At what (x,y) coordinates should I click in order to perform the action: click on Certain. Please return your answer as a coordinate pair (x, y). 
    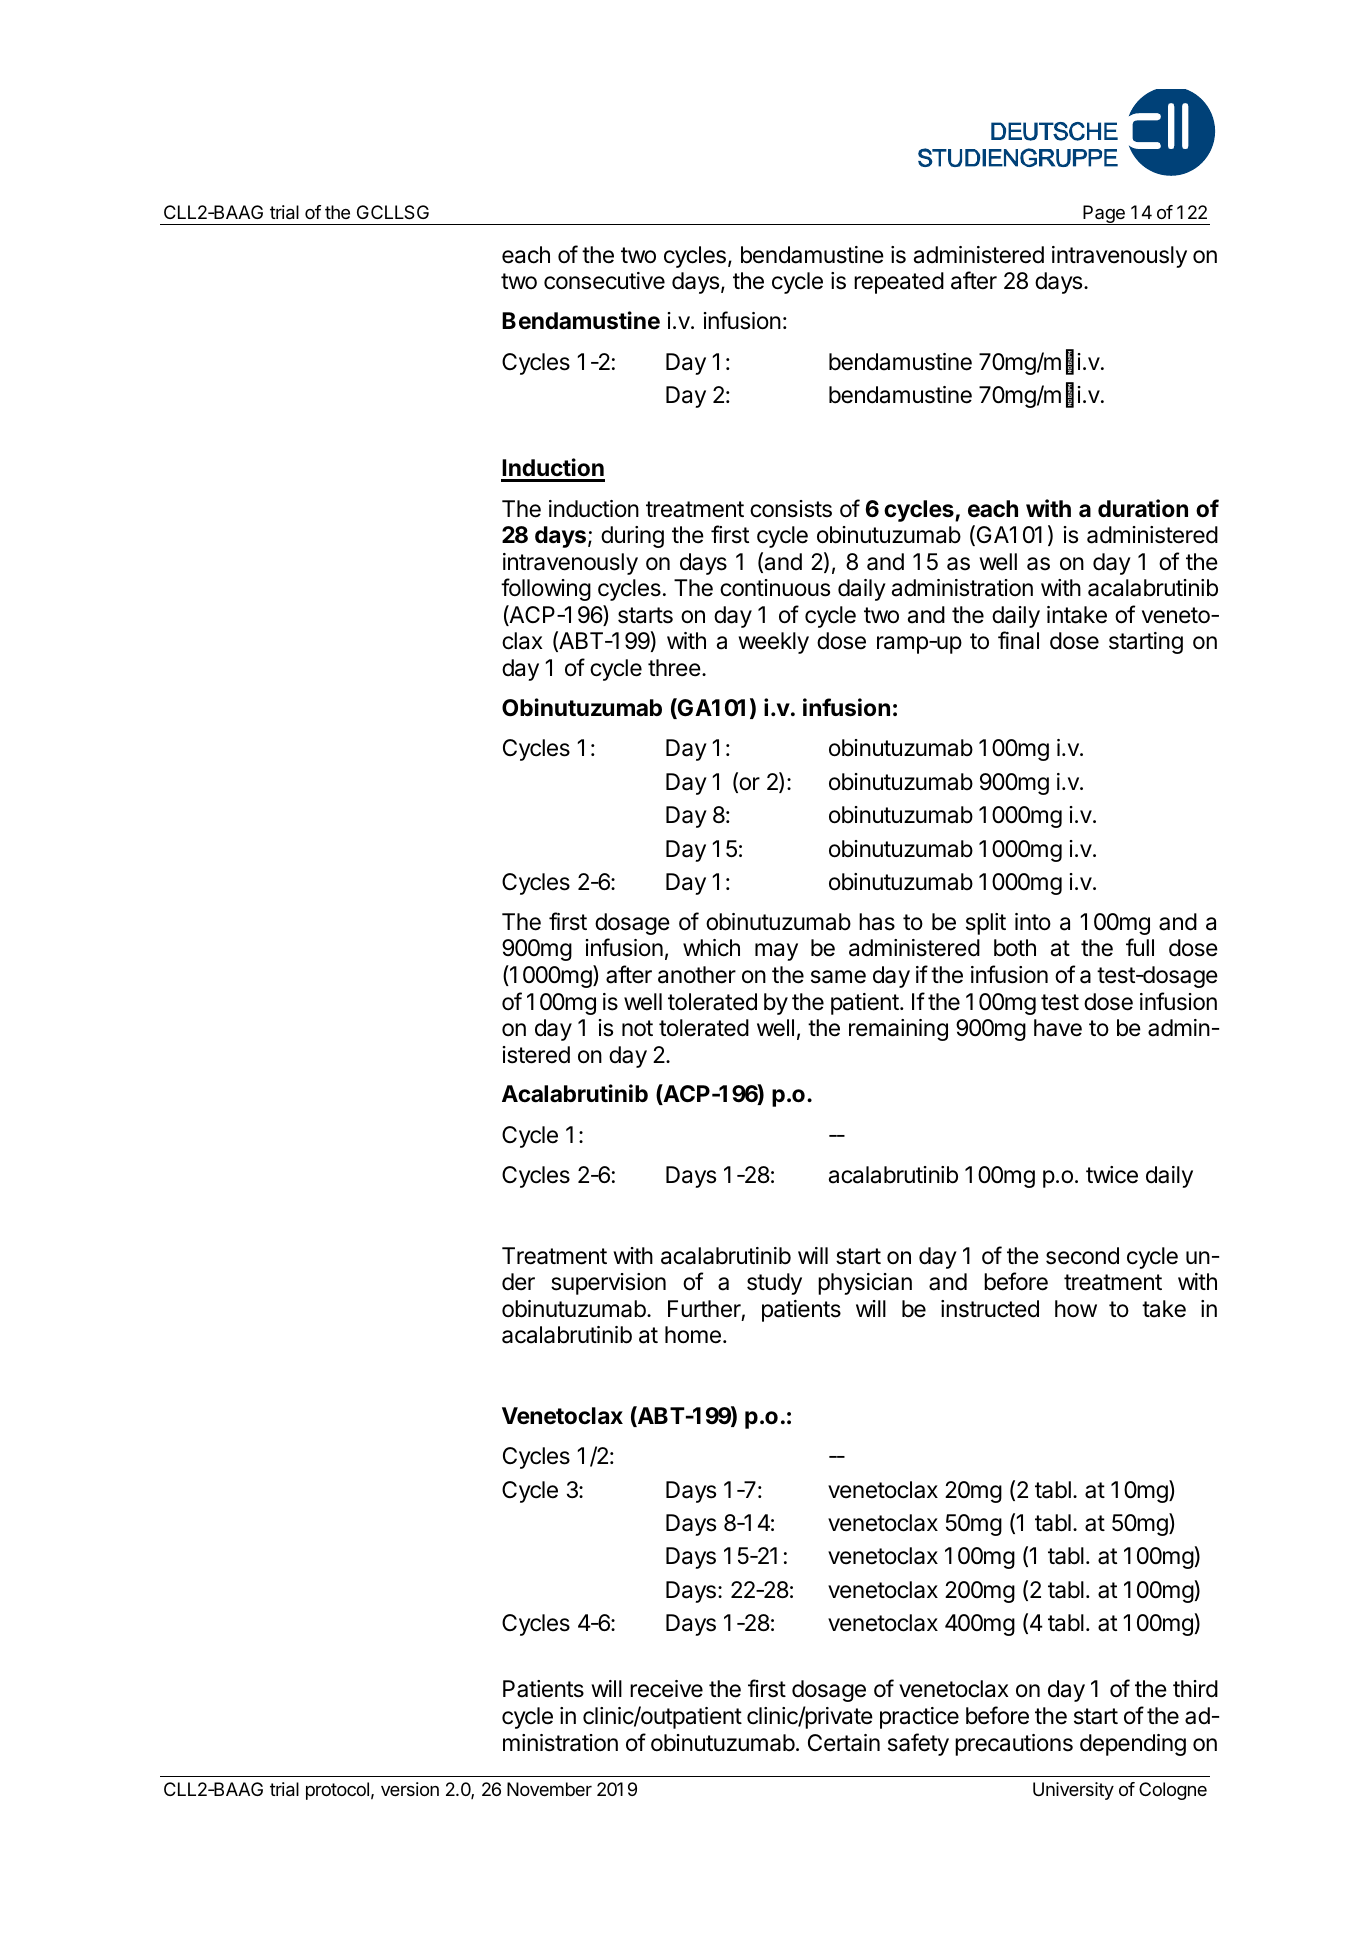
    Looking at the image, I should click on (844, 1743).
